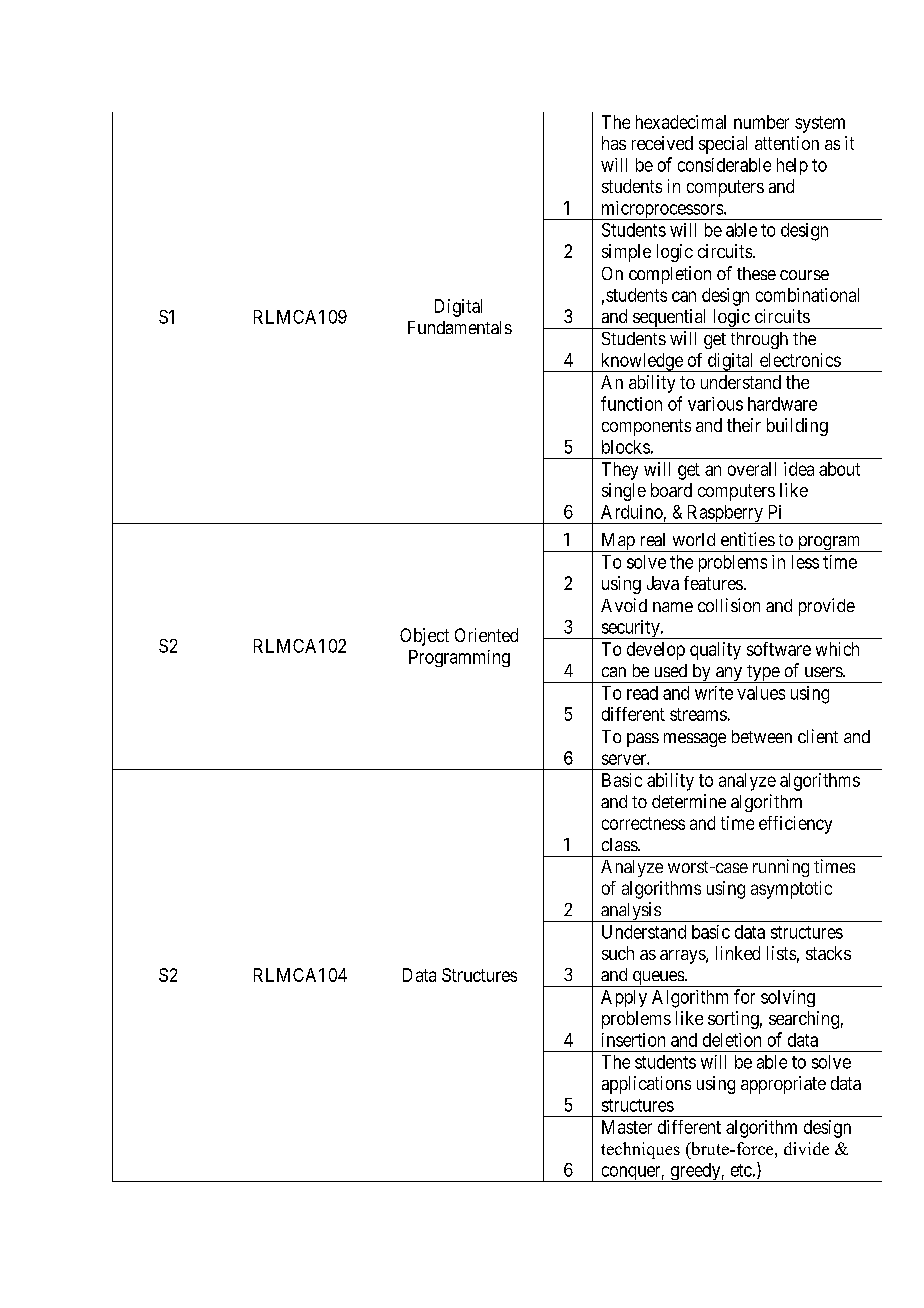  I want to click on attention, so click(787, 143).
